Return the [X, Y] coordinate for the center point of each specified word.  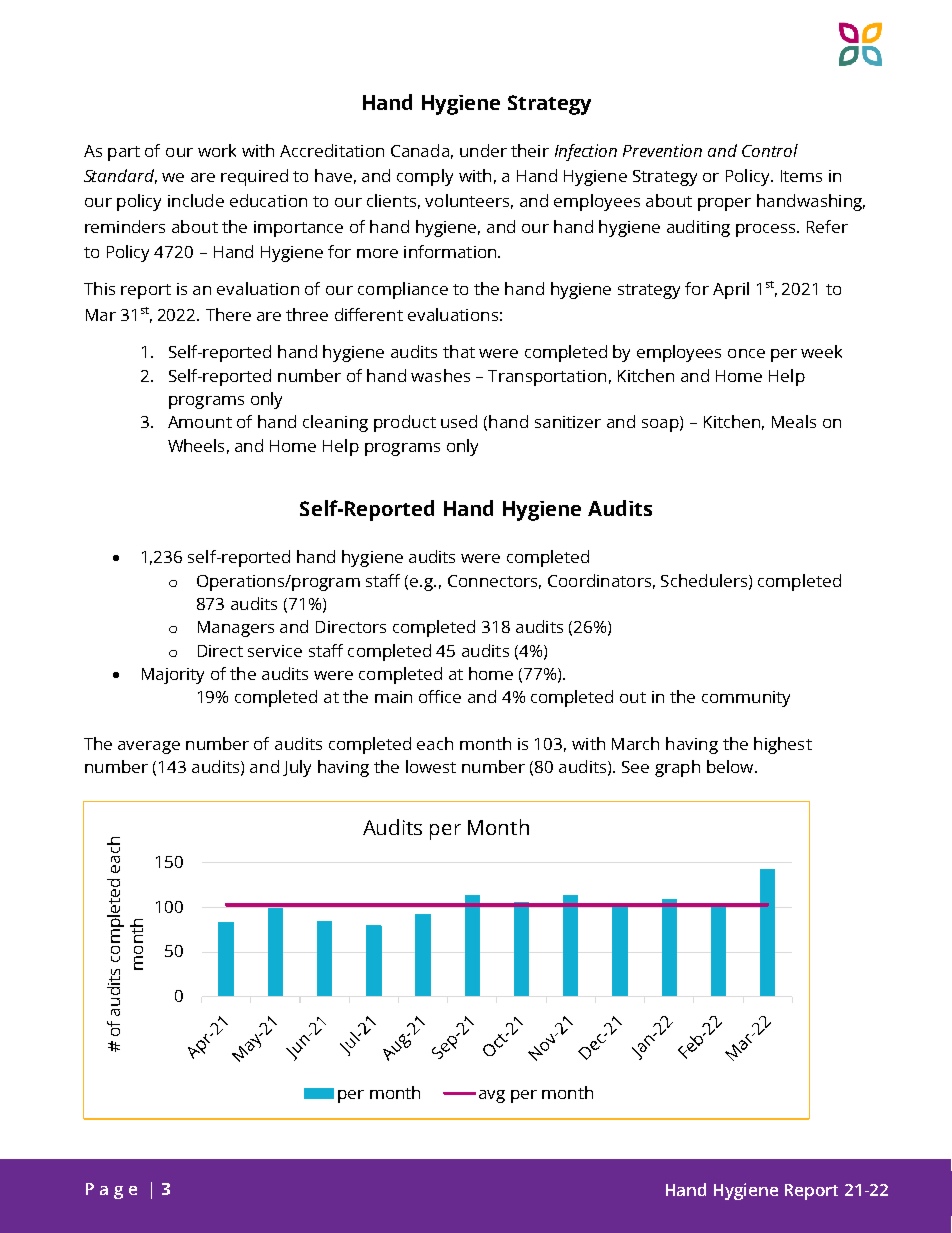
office [440, 696]
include [196, 200]
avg [492, 1096]
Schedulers [705, 581]
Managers [236, 629]
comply [425, 177]
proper [724, 204]
